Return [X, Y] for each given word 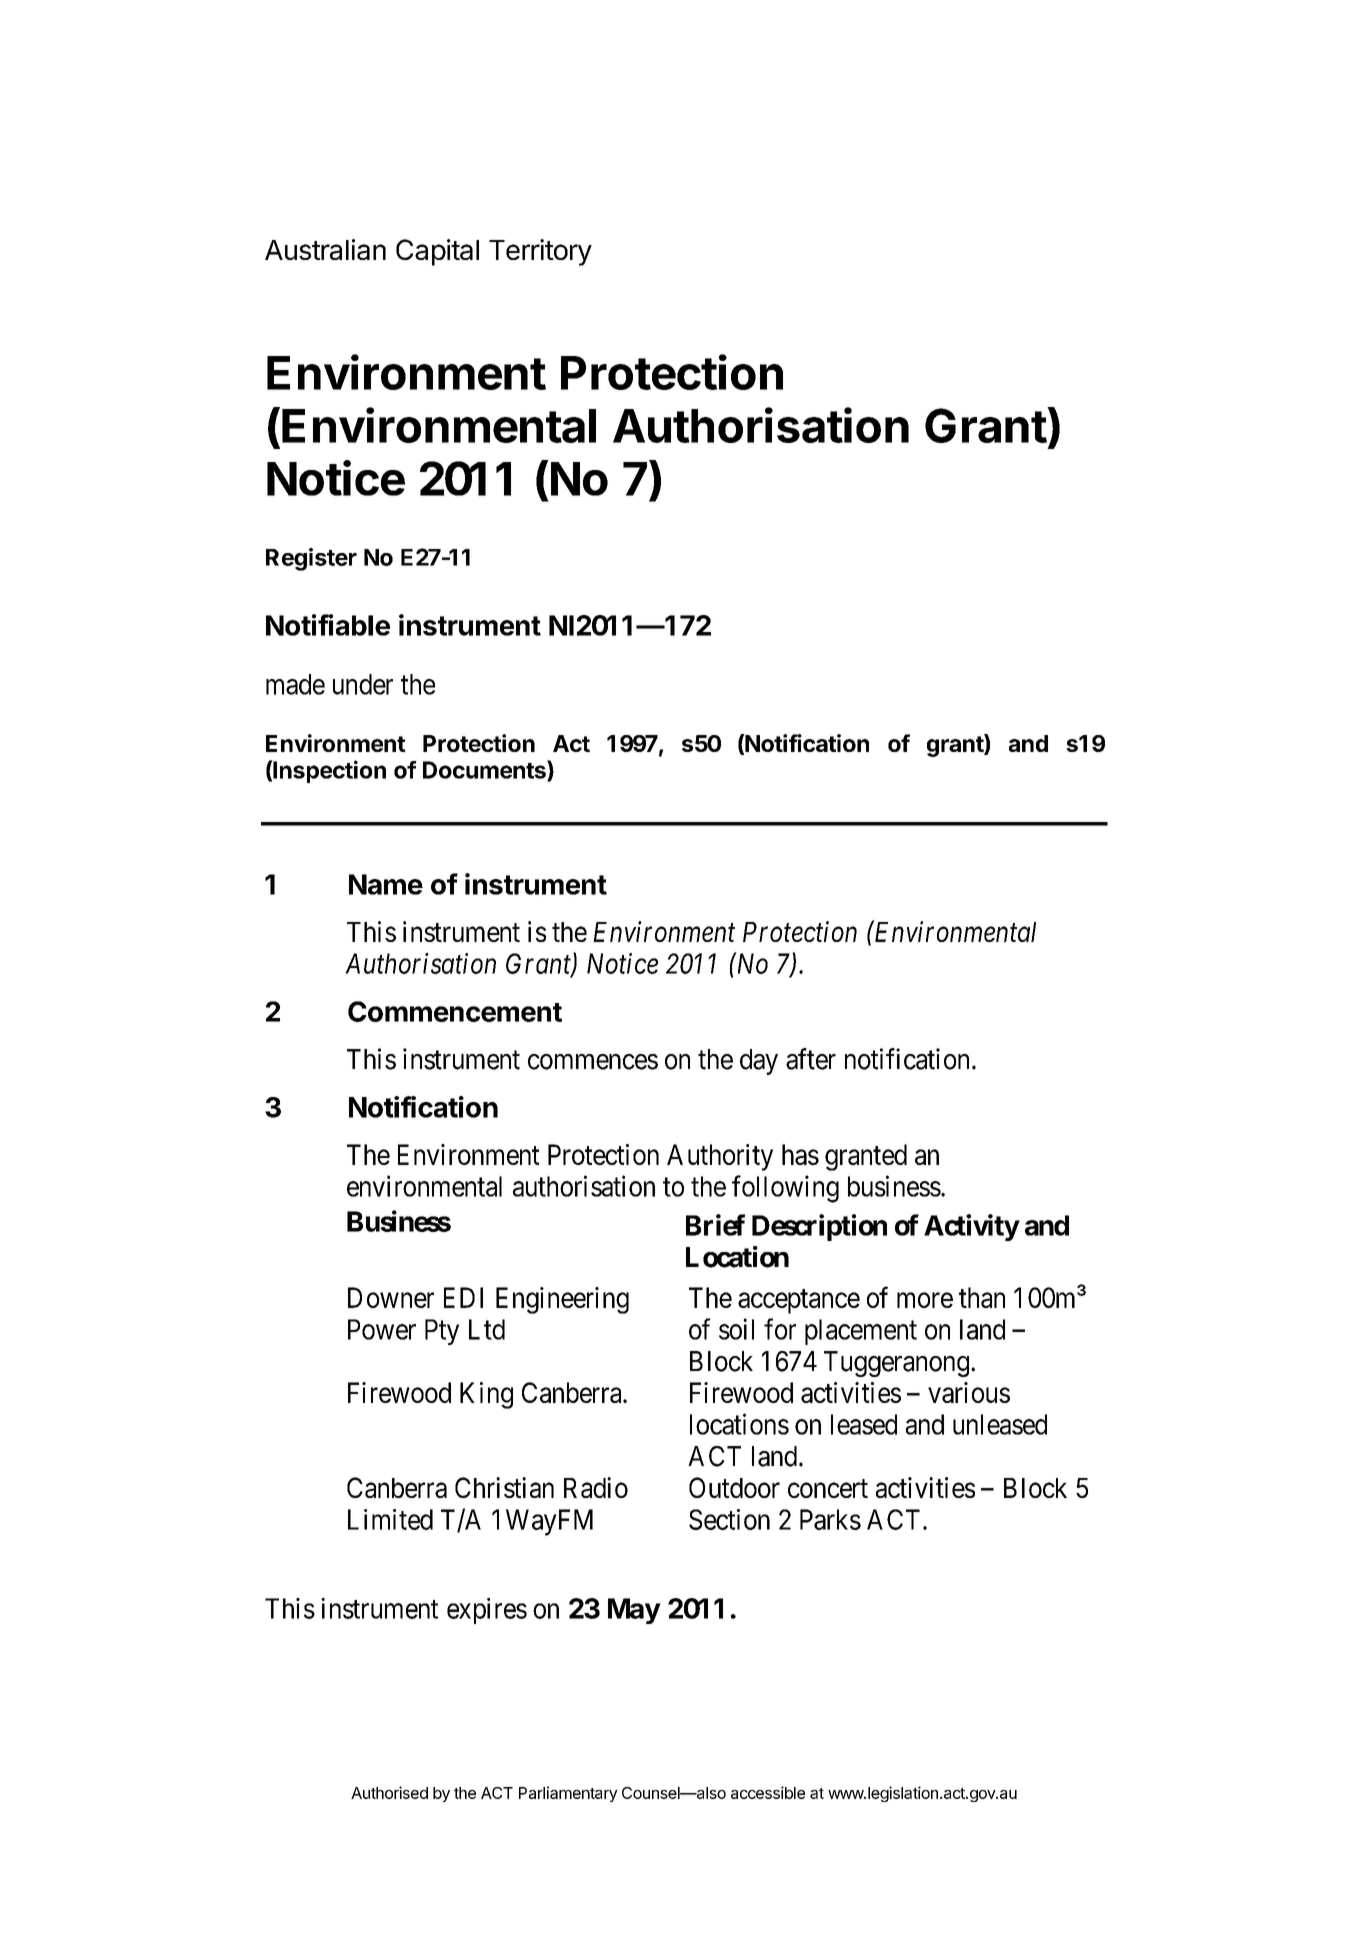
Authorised [389, 1792]
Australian [325, 249]
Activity [971, 1227]
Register [311, 559]
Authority [720, 1157]
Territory [540, 252]
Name [386, 884]
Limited [390, 1519]
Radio [596, 1487]
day [759, 1062]
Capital [437, 252]
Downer [391, 1297]
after [811, 1059]
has [800, 1154]
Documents [485, 770]
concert [828, 1488]
